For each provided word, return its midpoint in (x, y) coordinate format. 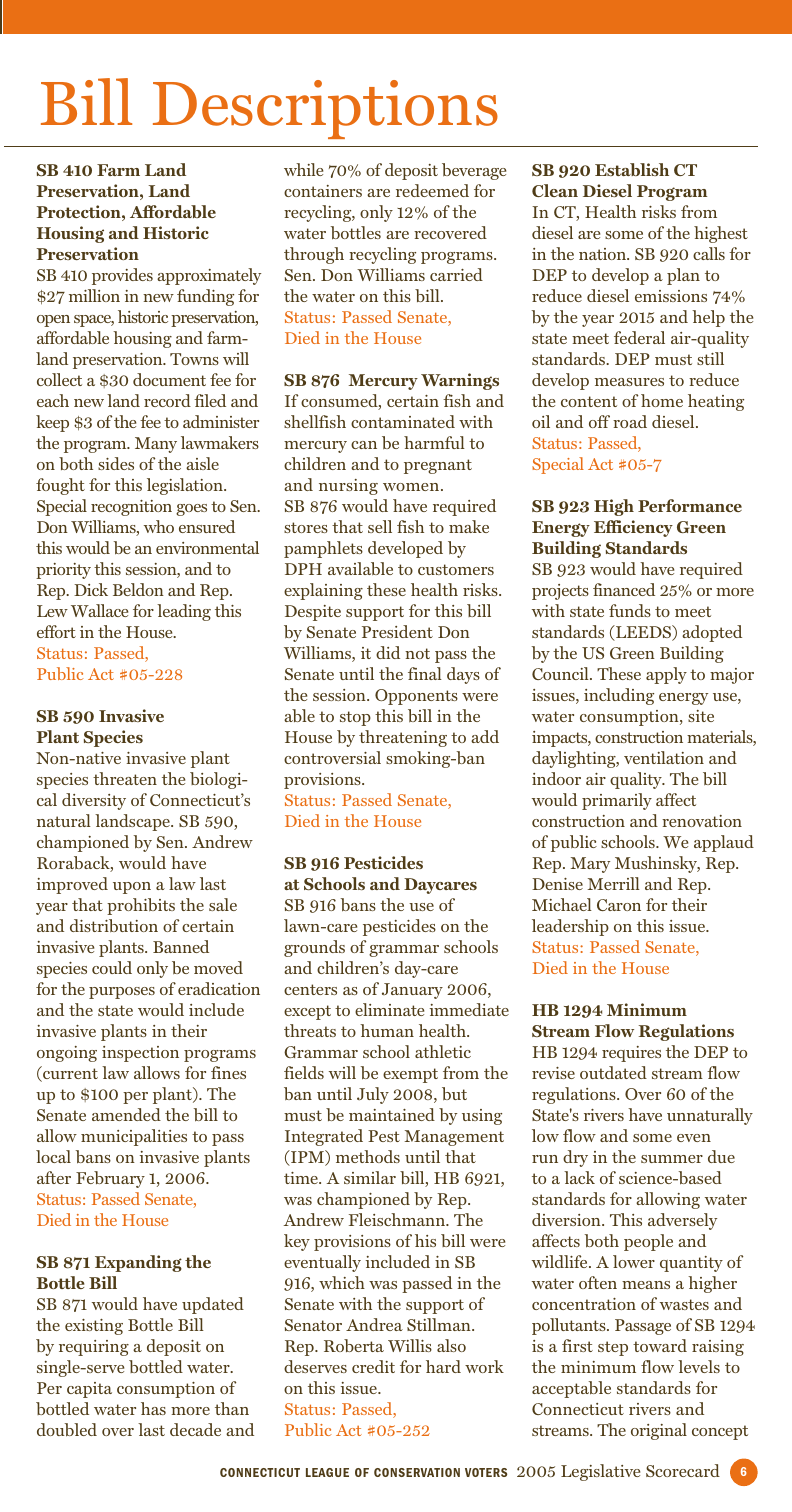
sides (116, 463)
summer (672, 1159)
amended (126, 1114)
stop (355, 718)
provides (122, 276)
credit (373, 1366)
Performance (690, 505)
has (153, 1408)
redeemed (432, 190)
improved (72, 885)
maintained (392, 1114)
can (364, 445)
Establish (632, 169)
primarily (617, 801)
